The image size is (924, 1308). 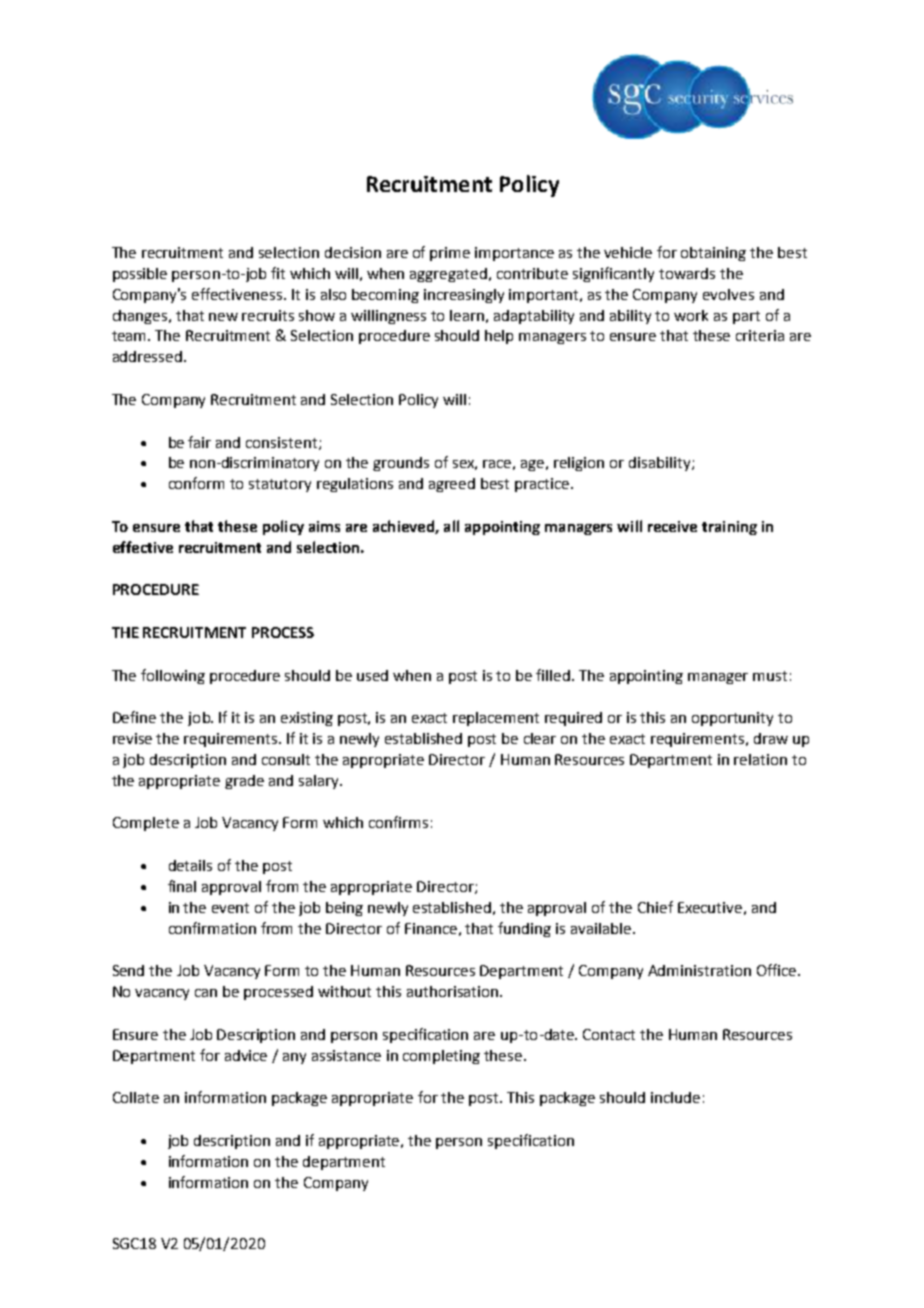 What do you see at coordinates (246, 1055) in the page?
I see `advice` at bounding box center [246, 1055].
